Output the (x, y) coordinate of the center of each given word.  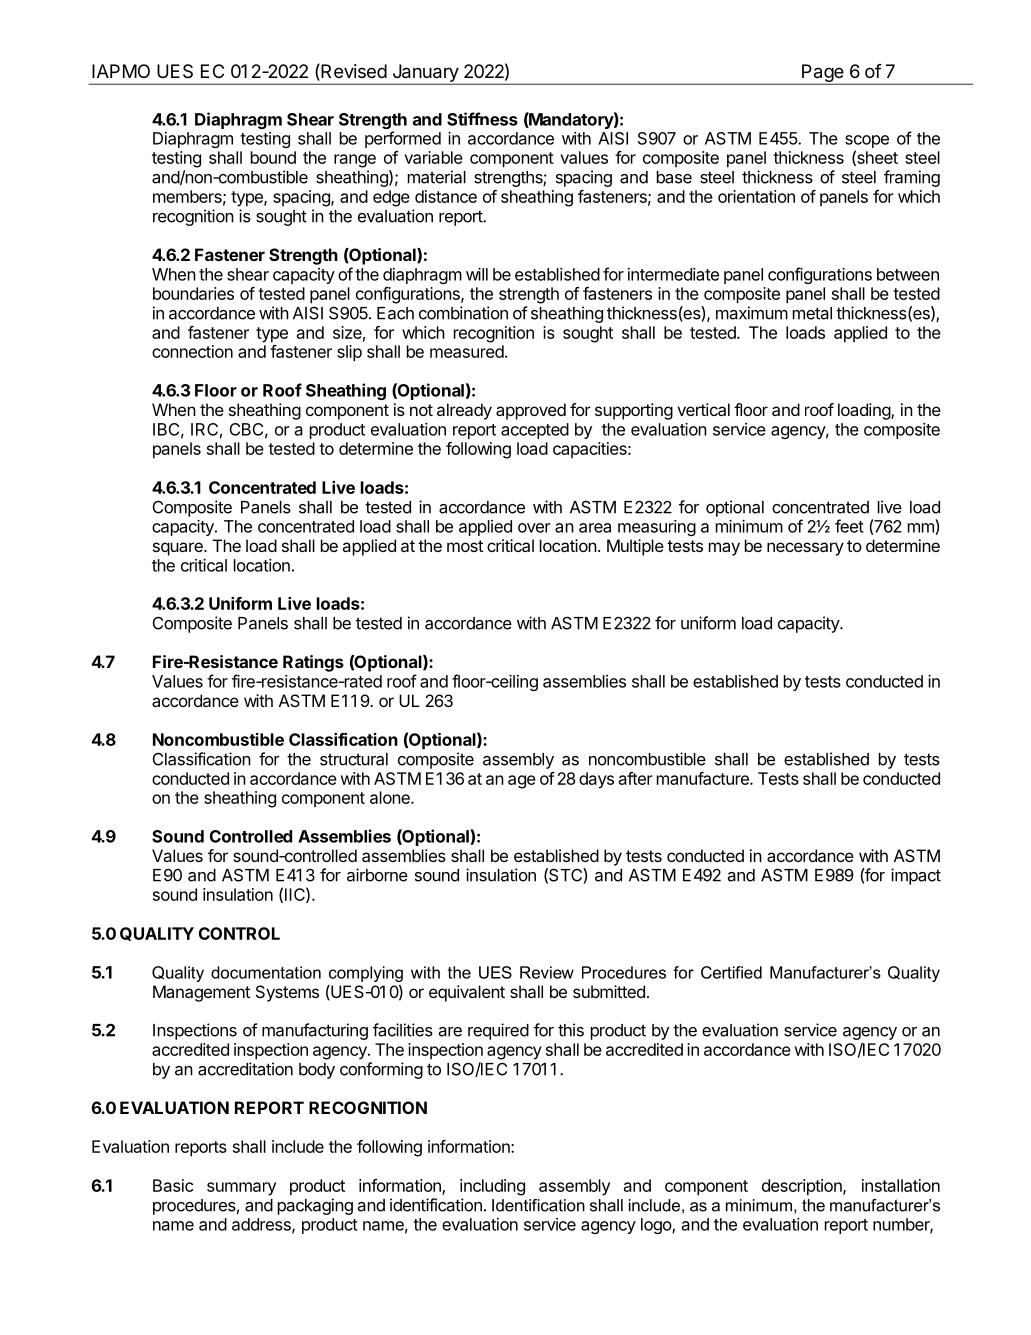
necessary (805, 549)
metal (812, 313)
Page (823, 74)
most (465, 546)
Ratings (313, 663)
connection (192, 351)
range (355, 161)
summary (241, 1189)
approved (531, 411)
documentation (266, 972)
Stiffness (482, 119)
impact (916, 876)
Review (547, 972)
